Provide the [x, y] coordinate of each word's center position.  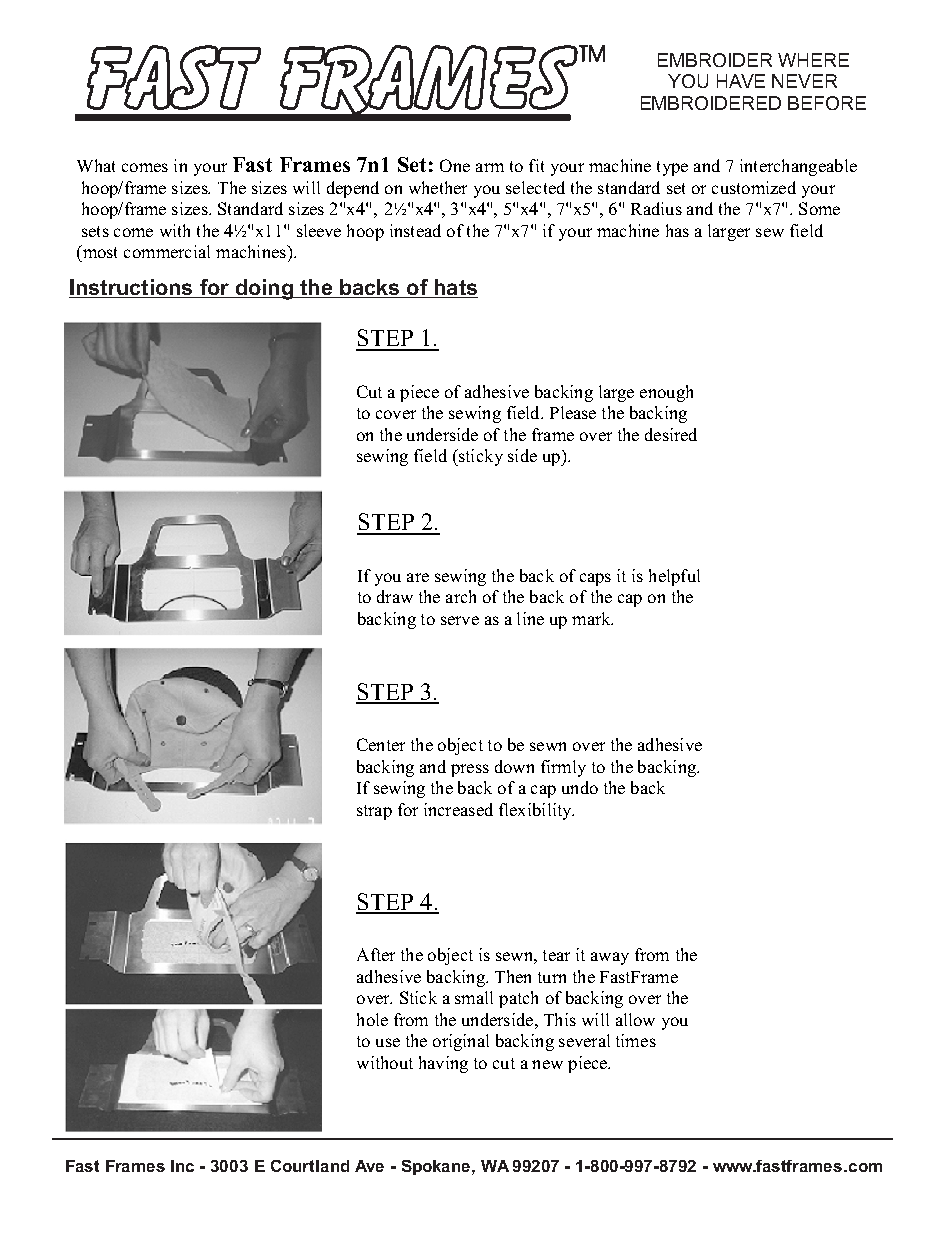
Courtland [310, 1166]
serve [460, 620]
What [96, 165]
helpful [674, 577]
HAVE [741, 81]
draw [395, 596]
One [455, 165]
